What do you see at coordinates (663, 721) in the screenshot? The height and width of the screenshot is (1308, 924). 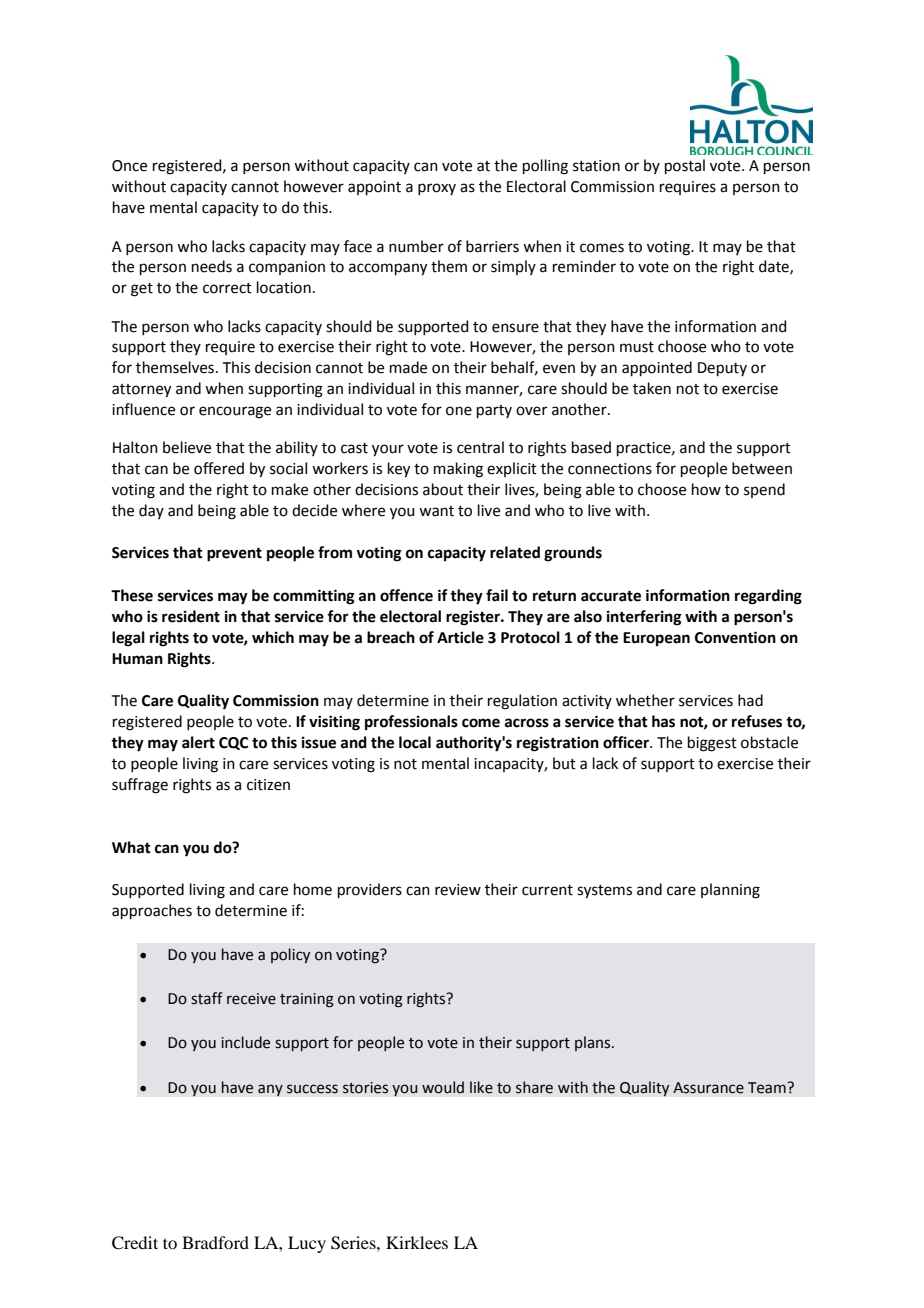 I see `has` at bounding box center [663, 721].
